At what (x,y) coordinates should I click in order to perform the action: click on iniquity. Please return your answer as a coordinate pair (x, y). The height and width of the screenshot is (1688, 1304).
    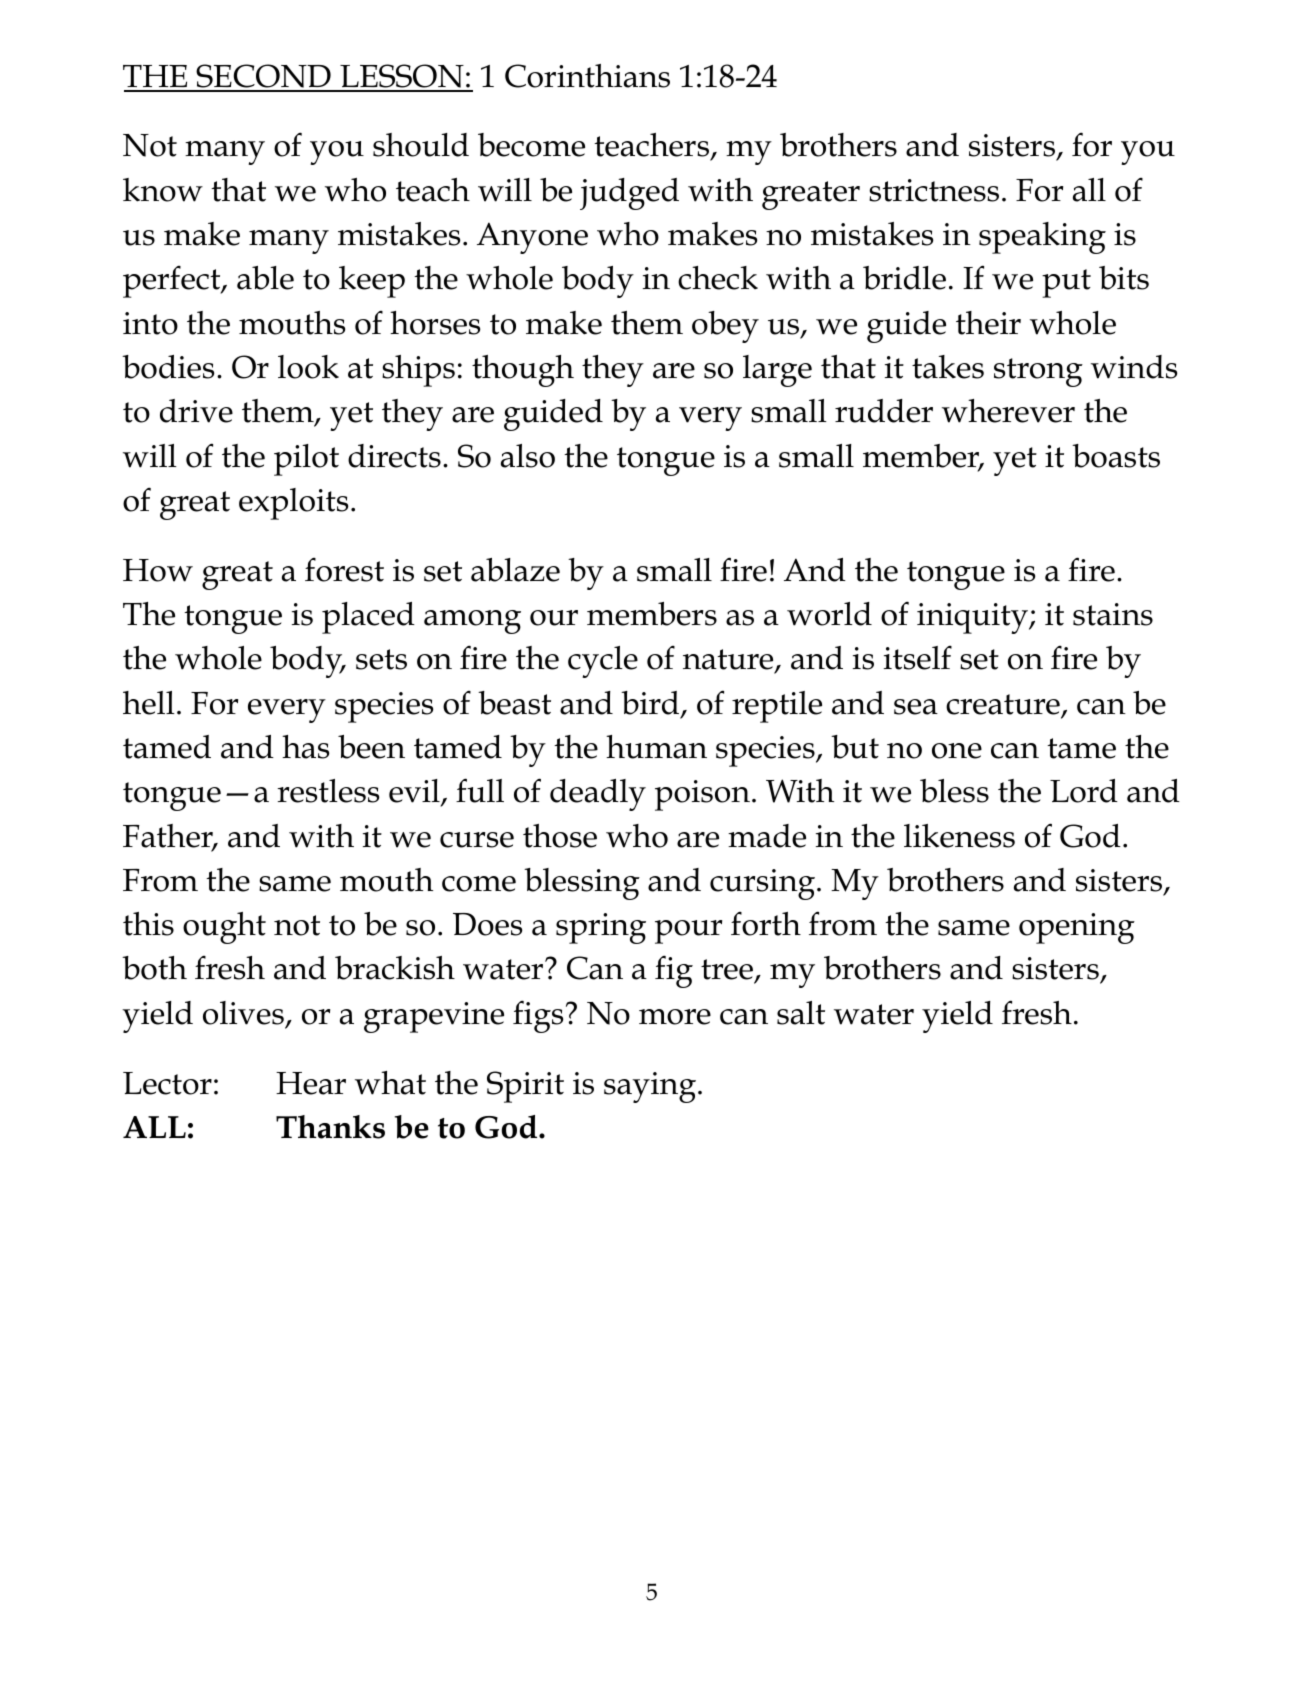
    Looking at the image, I should click on (973, 618).
